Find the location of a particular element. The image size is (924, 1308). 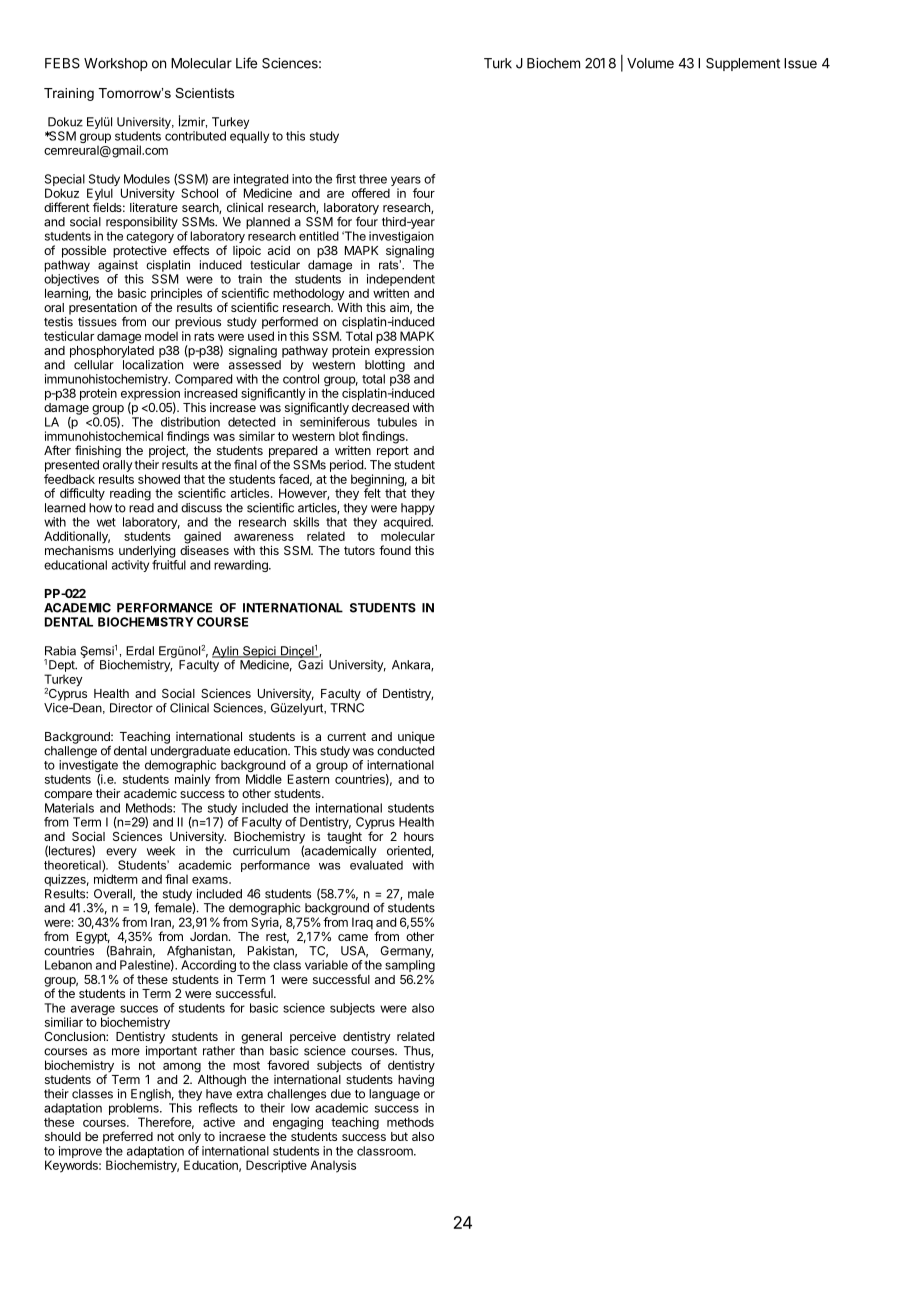

Workshop is located at coordinates (116, 64).
